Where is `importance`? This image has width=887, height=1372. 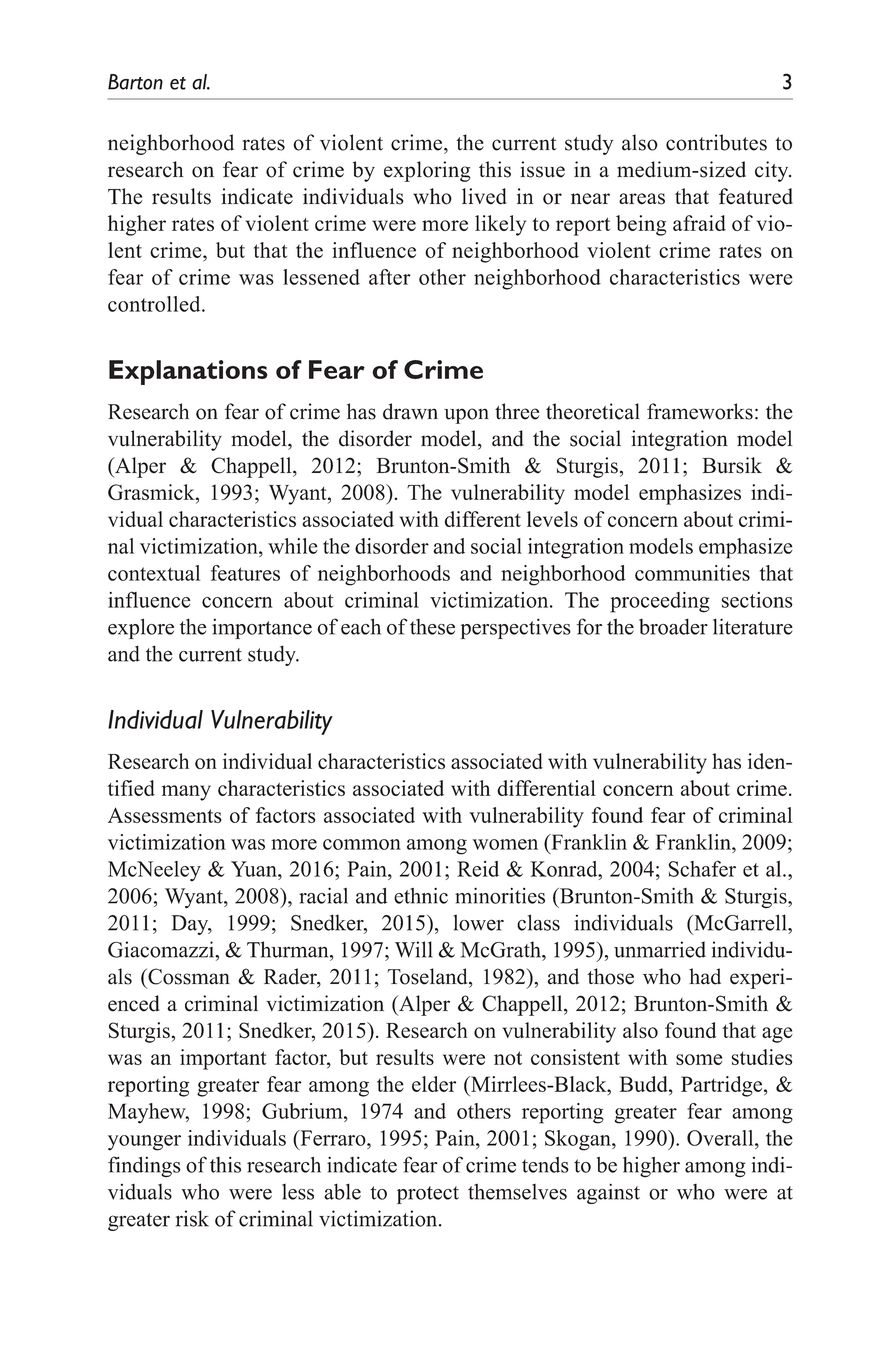 importance is located at coordinates (262, 629).
